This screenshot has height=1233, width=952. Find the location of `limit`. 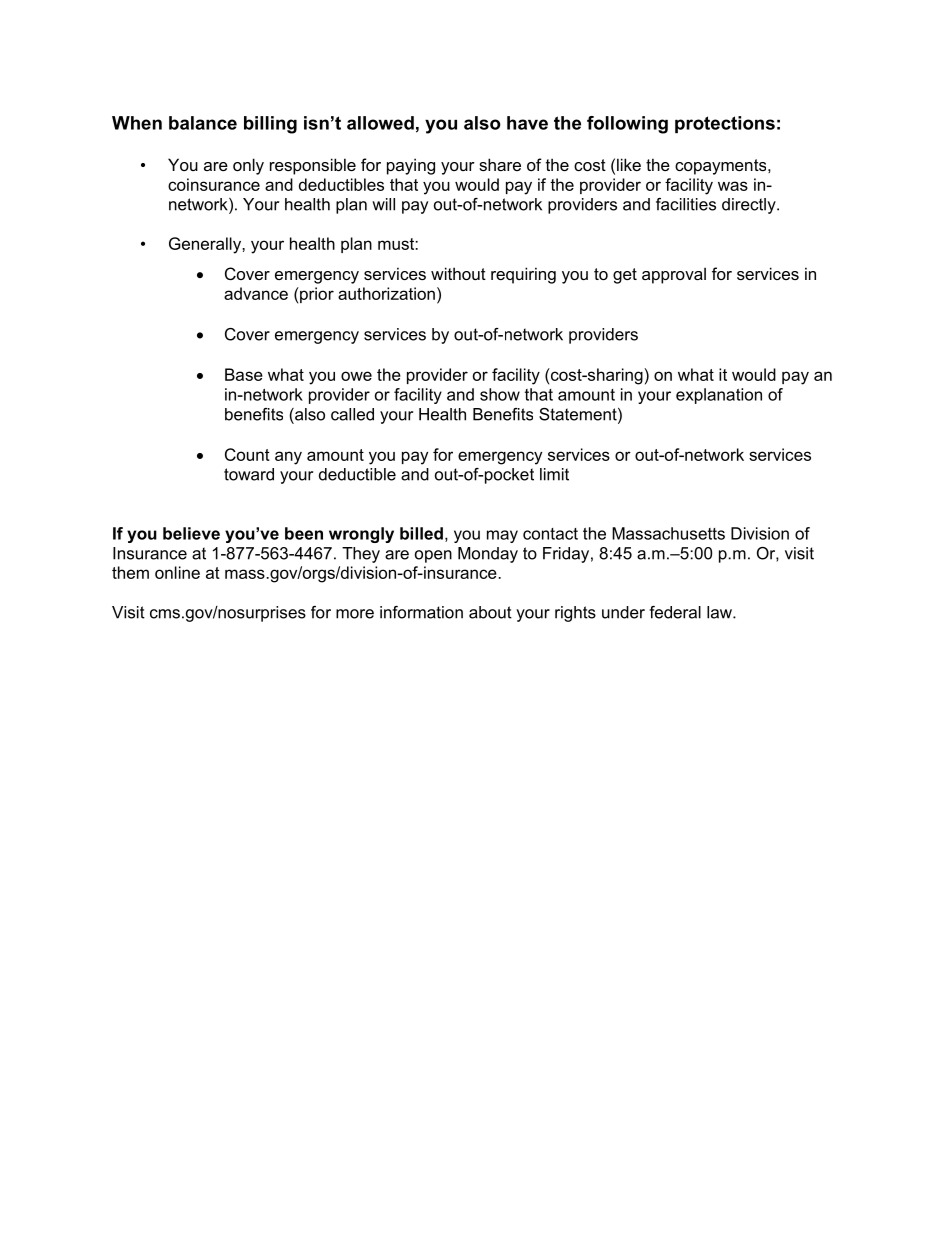

limit is located at coordinates (554, 474).
